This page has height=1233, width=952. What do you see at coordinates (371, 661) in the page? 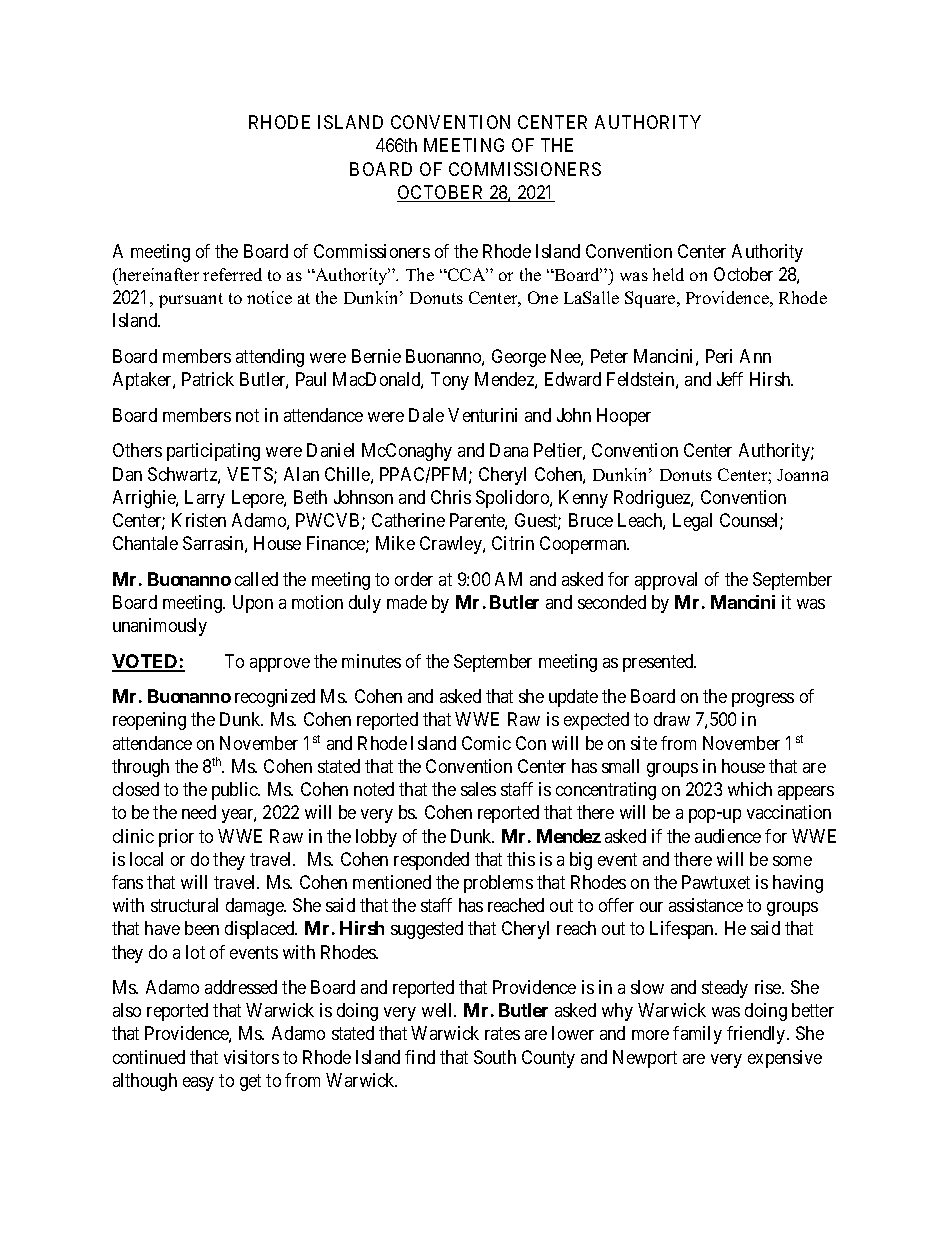
I see `minutes` at bounding box center [371, 661].
